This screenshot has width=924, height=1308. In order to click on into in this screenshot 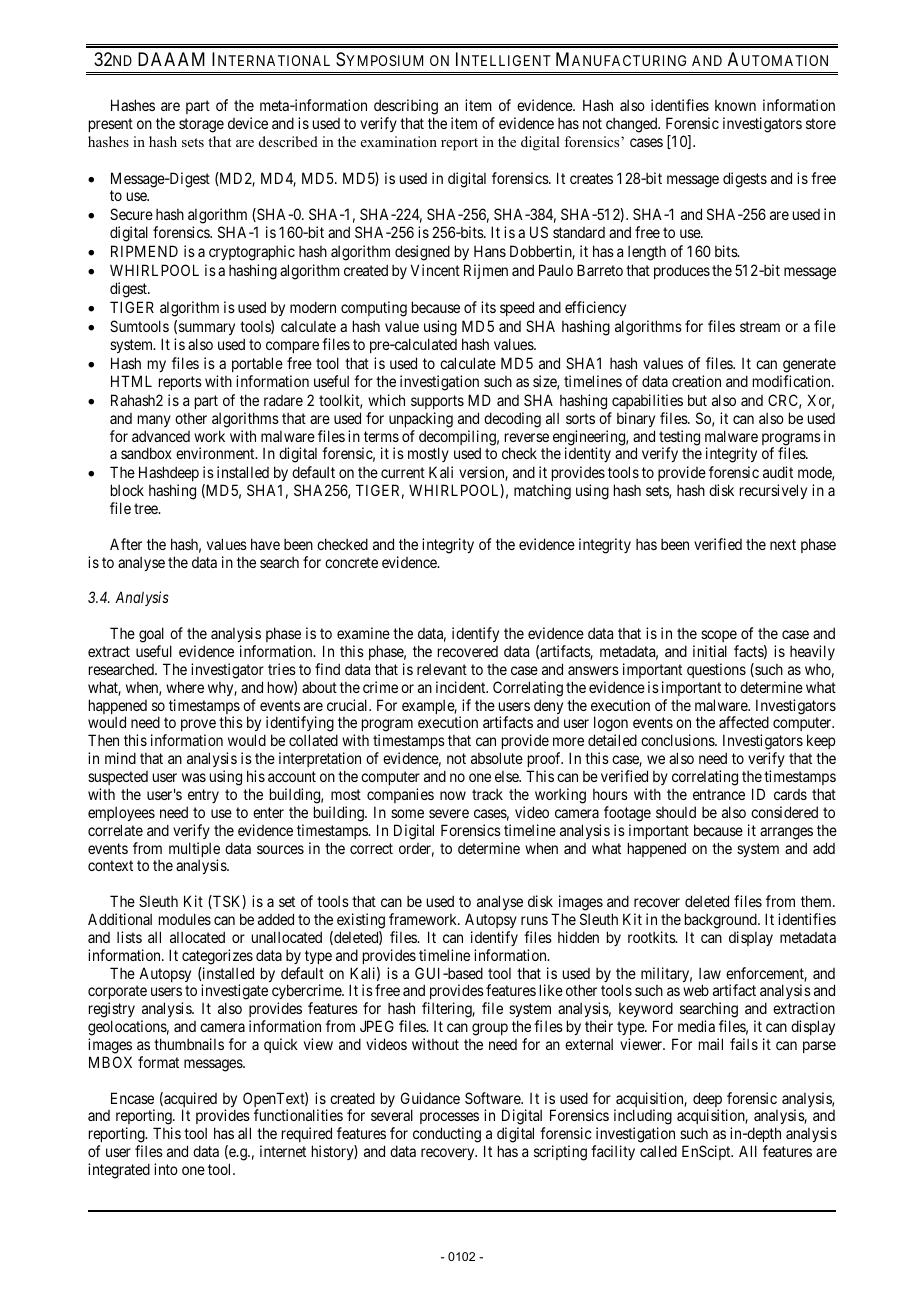, I will do `click(166, 1169)`.
